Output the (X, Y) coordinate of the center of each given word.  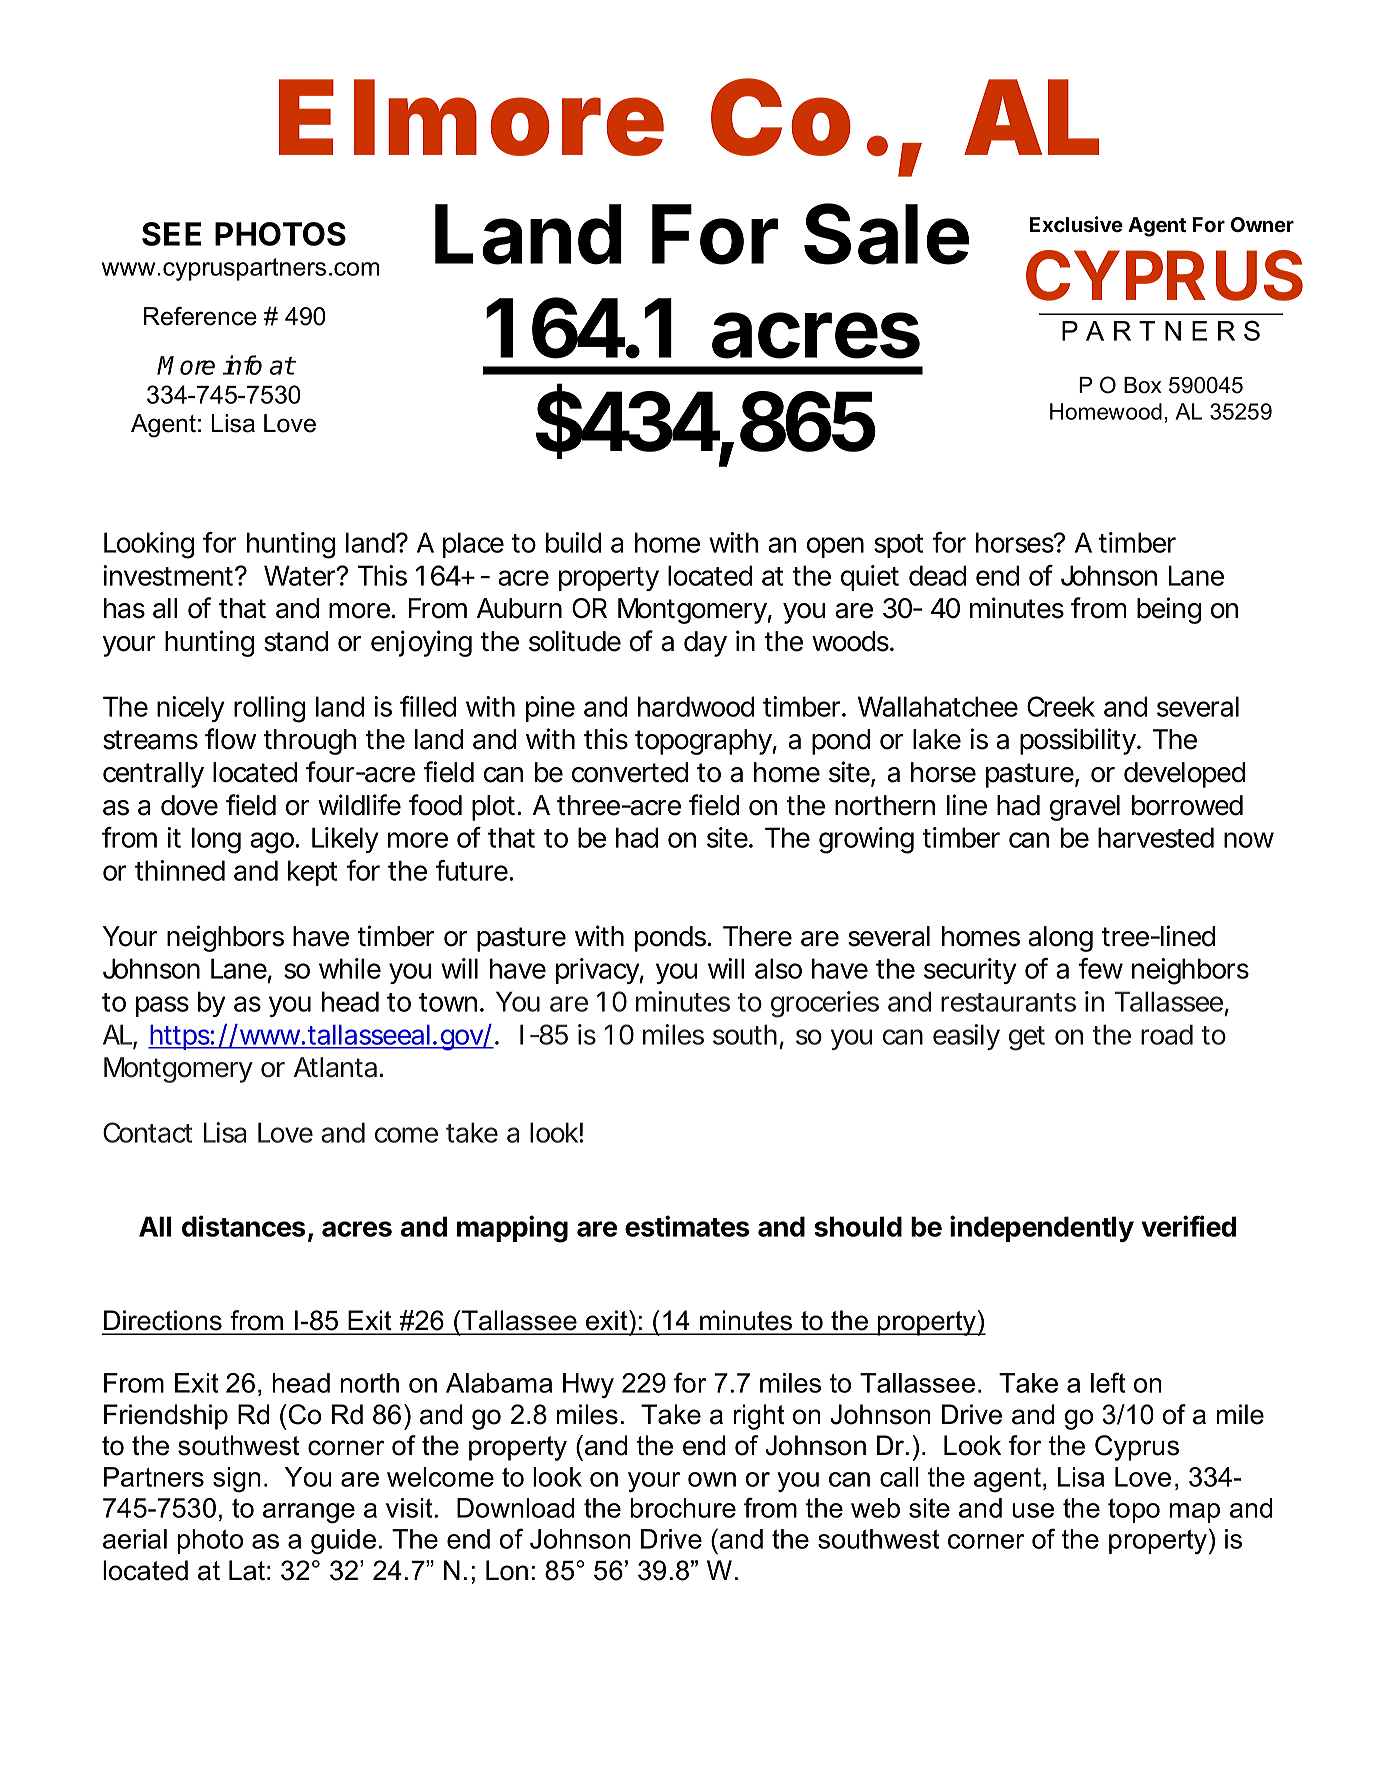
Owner (1262, 224)
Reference (200, 316)
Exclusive (1076, 224)
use (1033, 1510)
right (759, 1417)
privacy (597, 971)
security (970, 971)
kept (312, 873)
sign (237, 1479)
